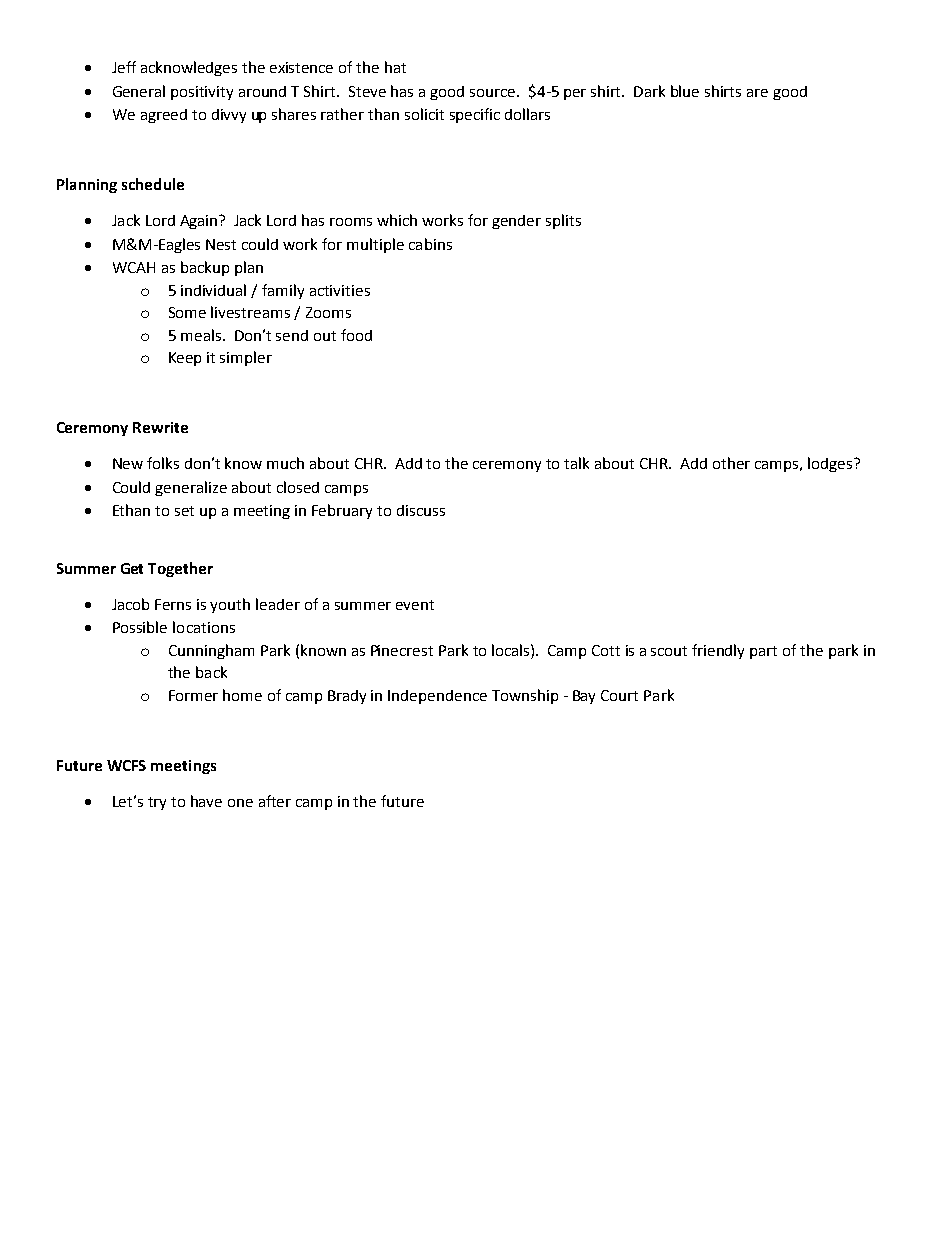 This document has height=1233, width=952. I want to click on gender, so click(516, 222).
